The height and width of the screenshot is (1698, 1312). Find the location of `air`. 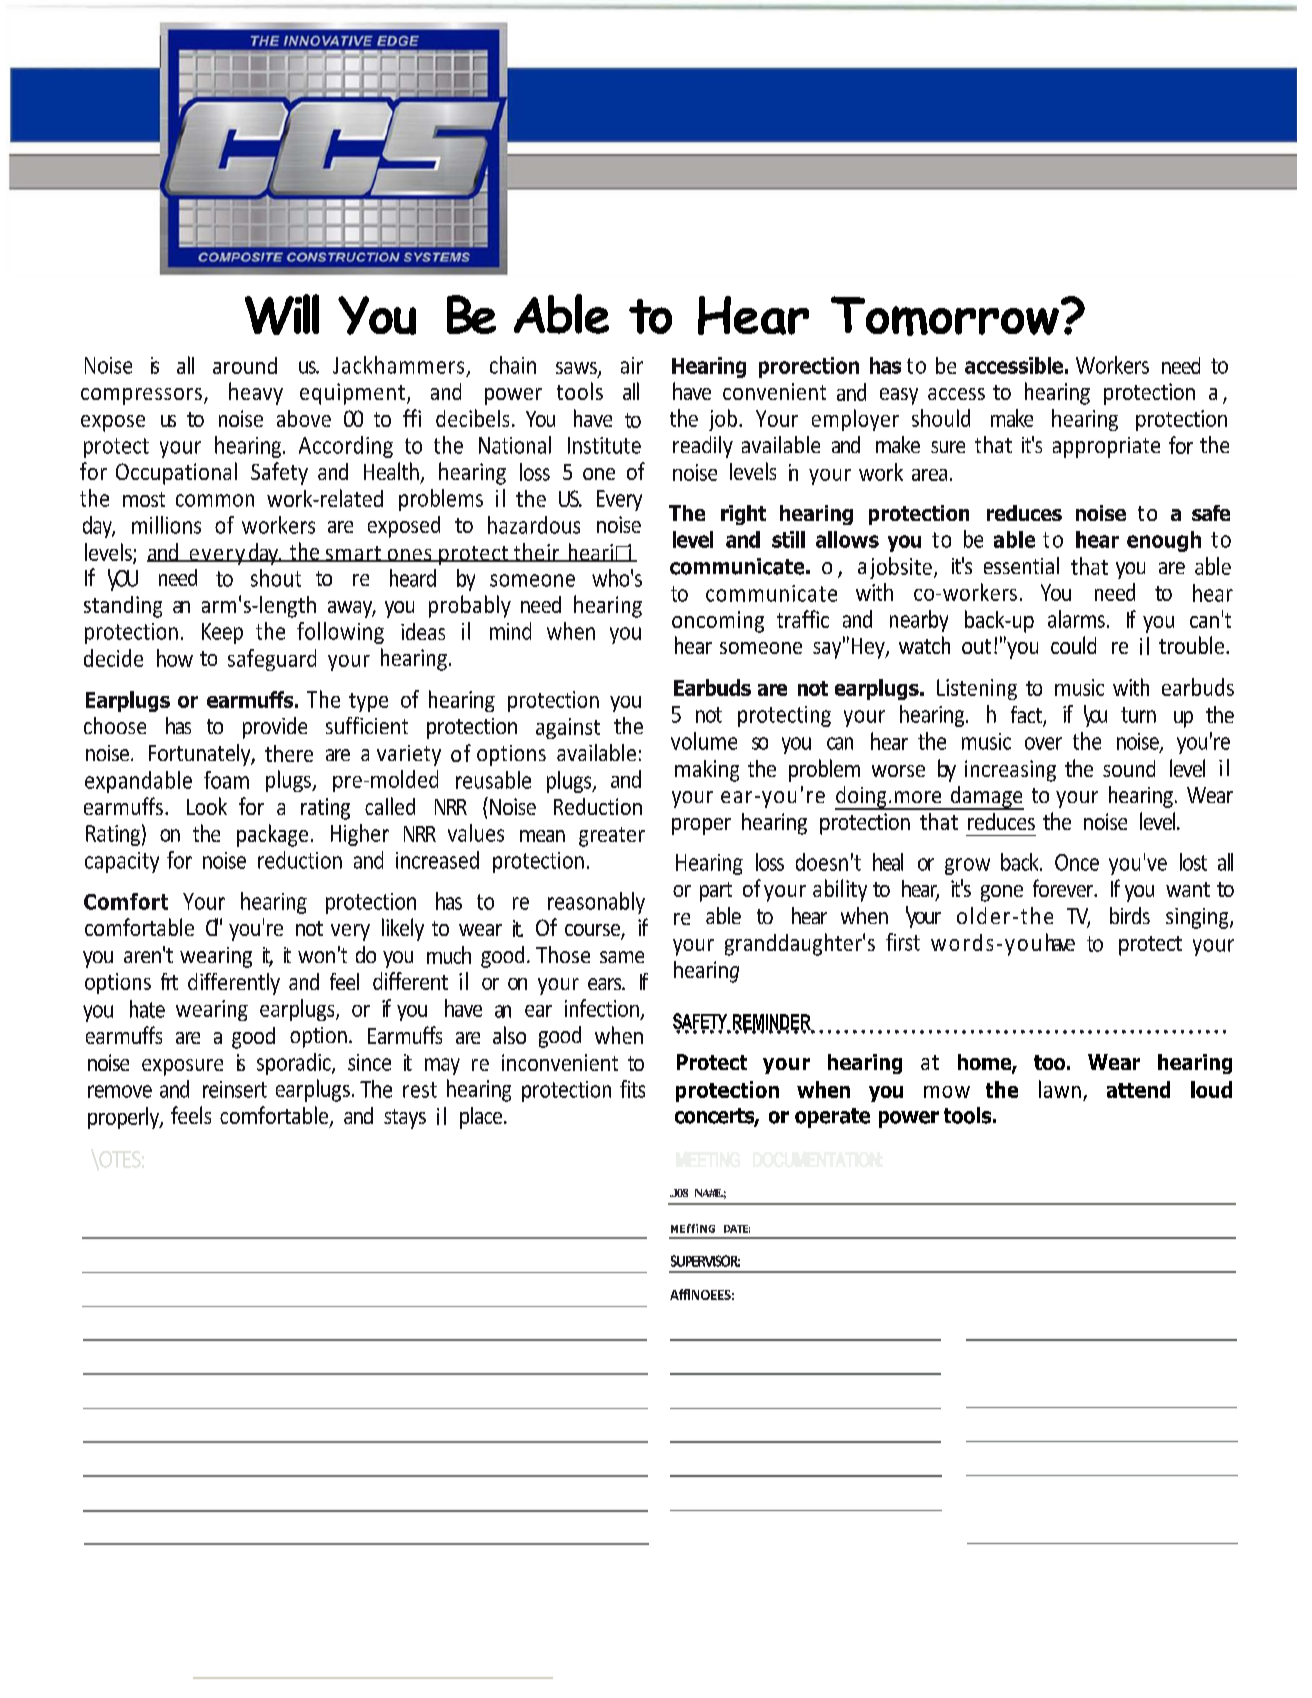

air is located at coordinates (632, 365).
